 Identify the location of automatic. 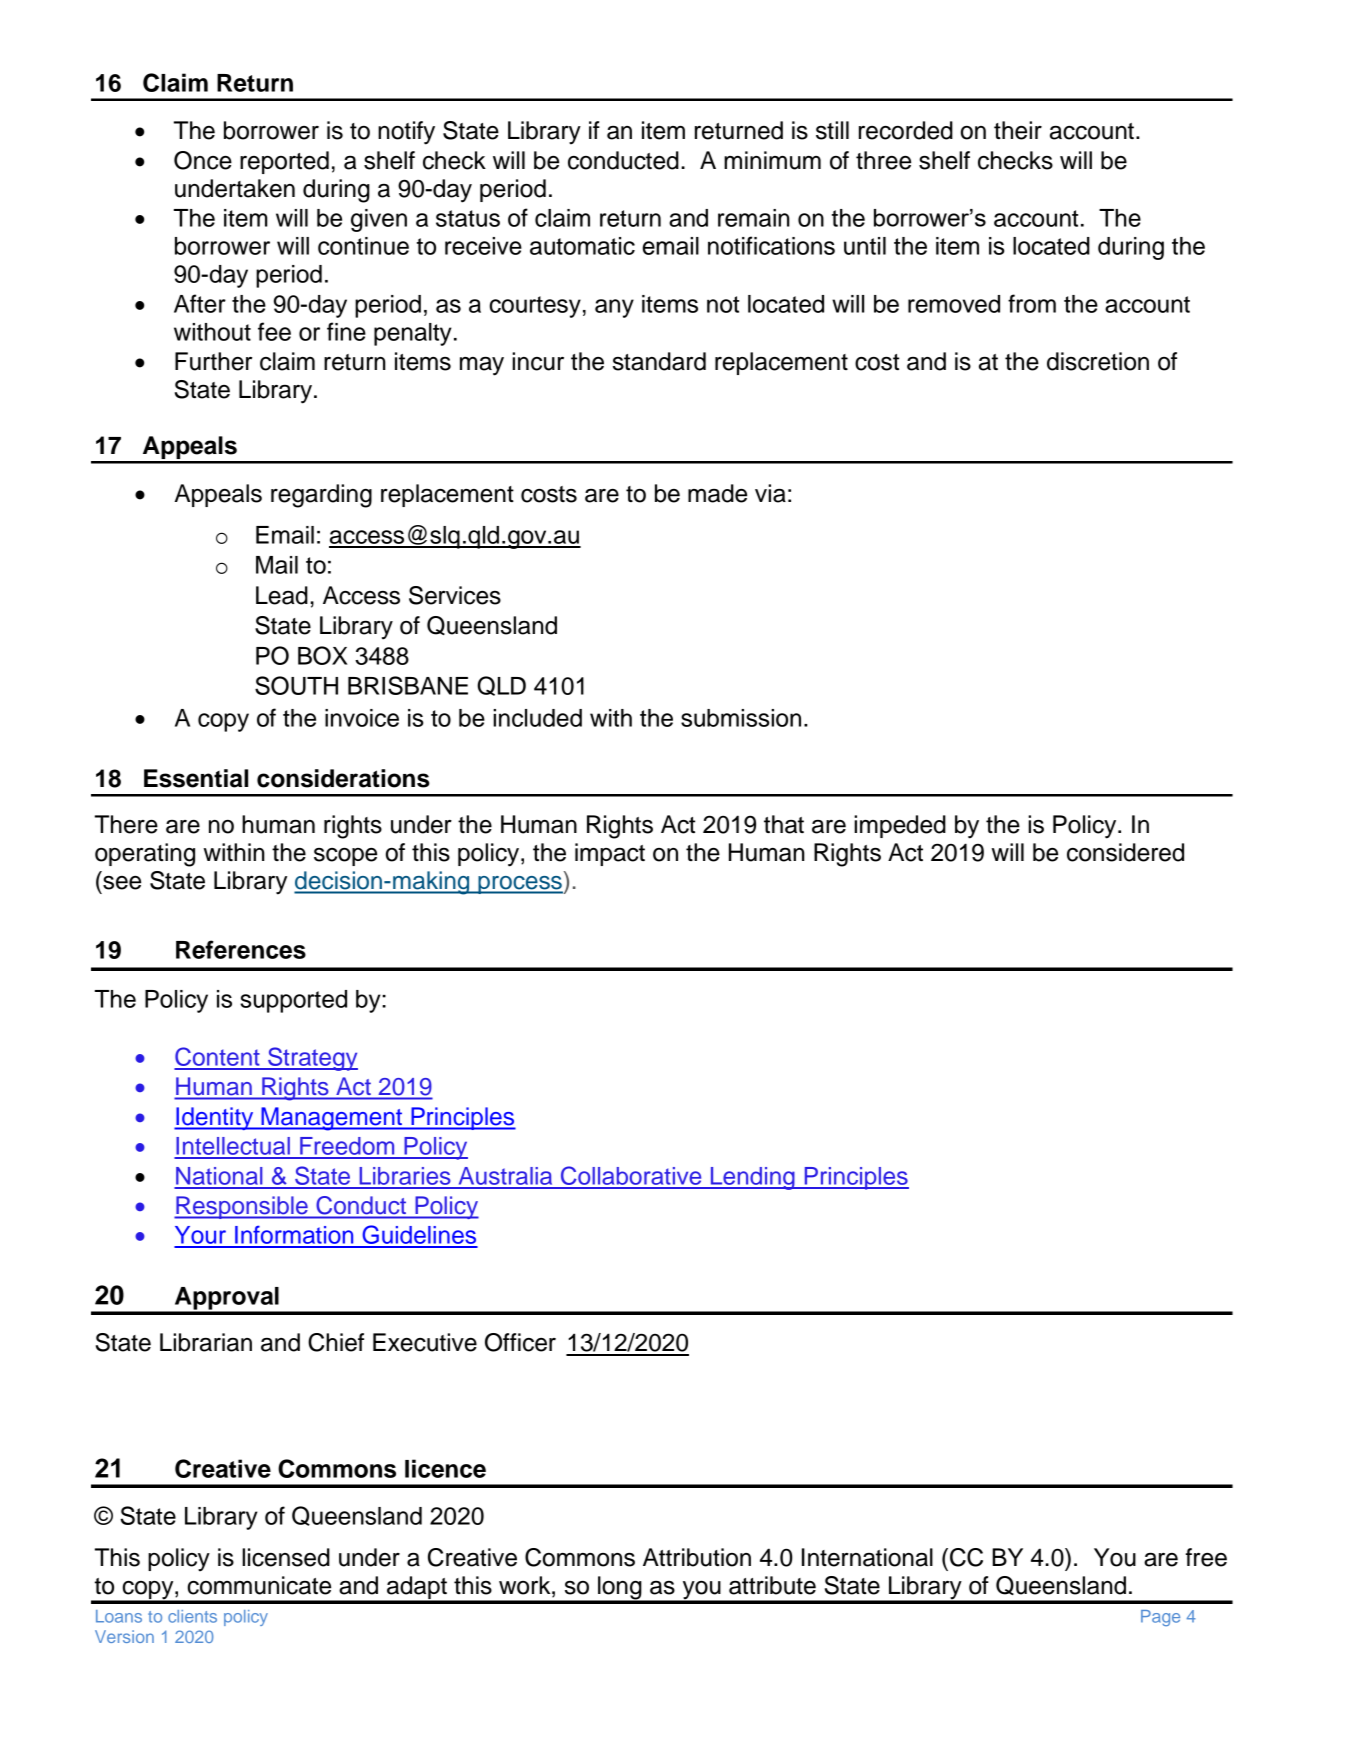
(582, 246).
